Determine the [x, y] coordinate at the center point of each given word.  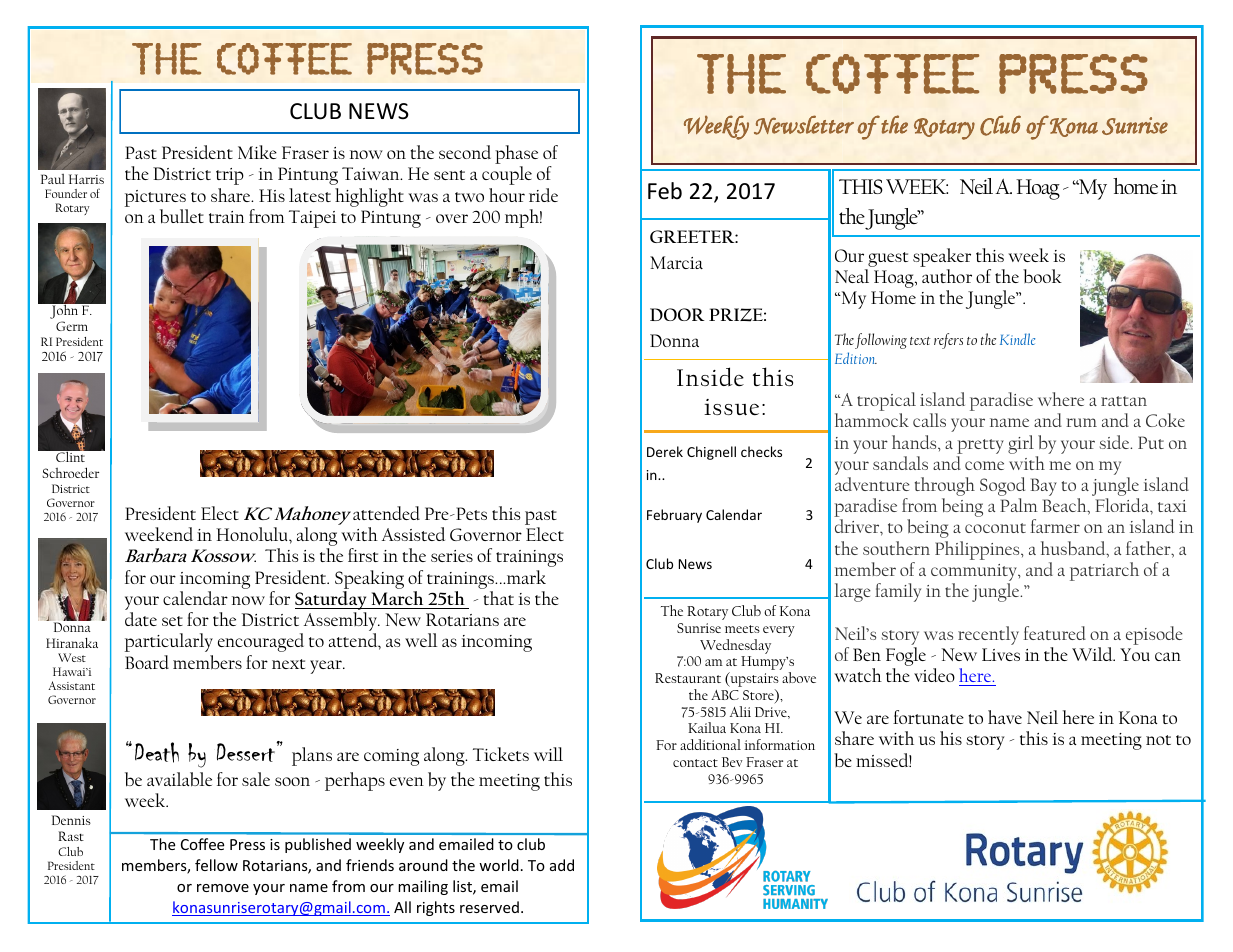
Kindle [1017, 339]
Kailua [707, 727]
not [1158, 740]
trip [230, 176]
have [1005, 717]
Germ [72, 326]
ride [543, 195]
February [674, 516]
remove [223, 888]
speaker [942, 257]
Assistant [71, 685]
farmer [1055, 526]
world [499, 865]
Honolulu [253, 534]
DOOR [677, 314]
